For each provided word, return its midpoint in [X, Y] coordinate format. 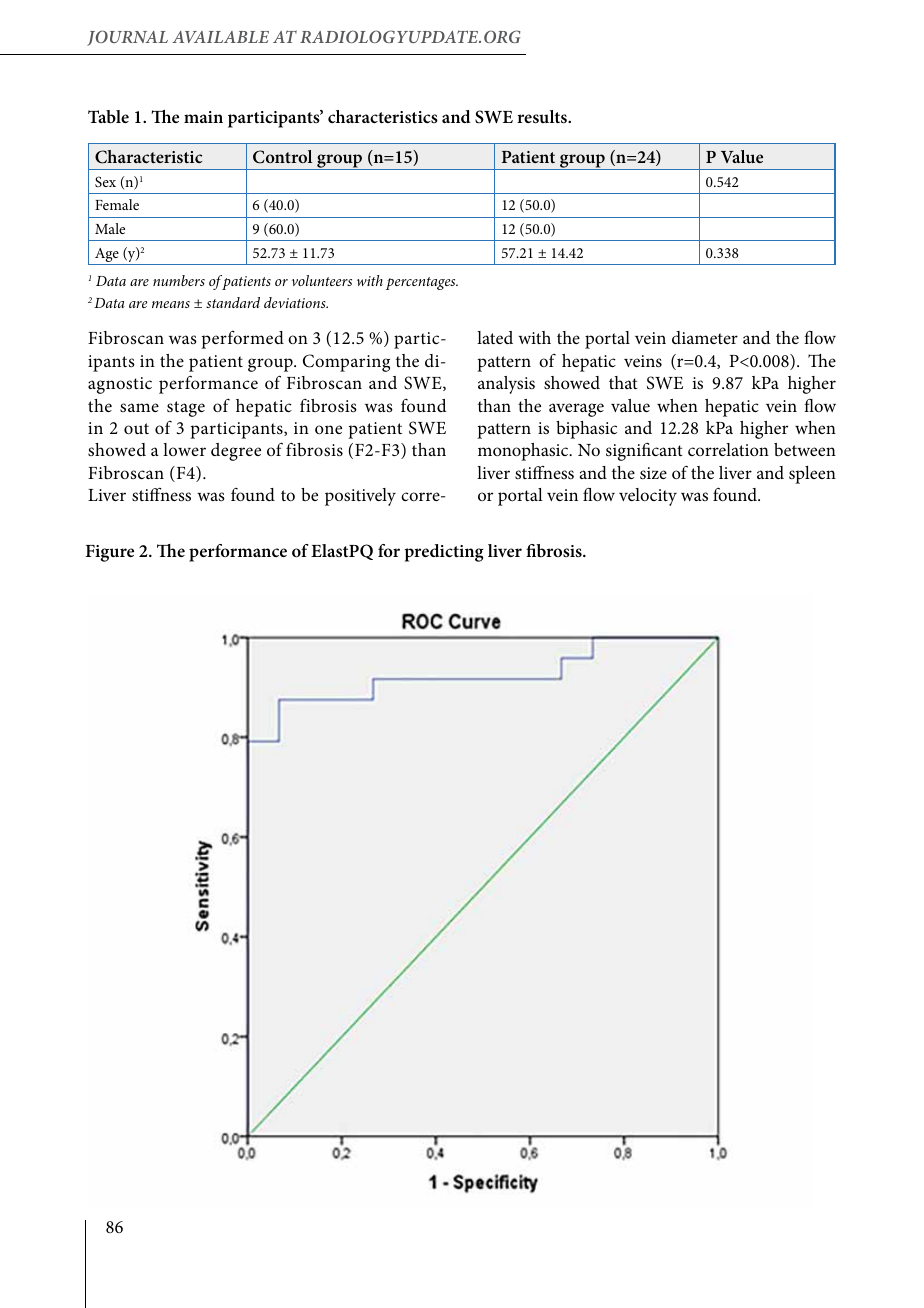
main [203, 117]
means [171, 304]
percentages [422, 283]
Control [282, 157]
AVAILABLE [220, 37]
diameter [705, 337]
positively [360, 497]
